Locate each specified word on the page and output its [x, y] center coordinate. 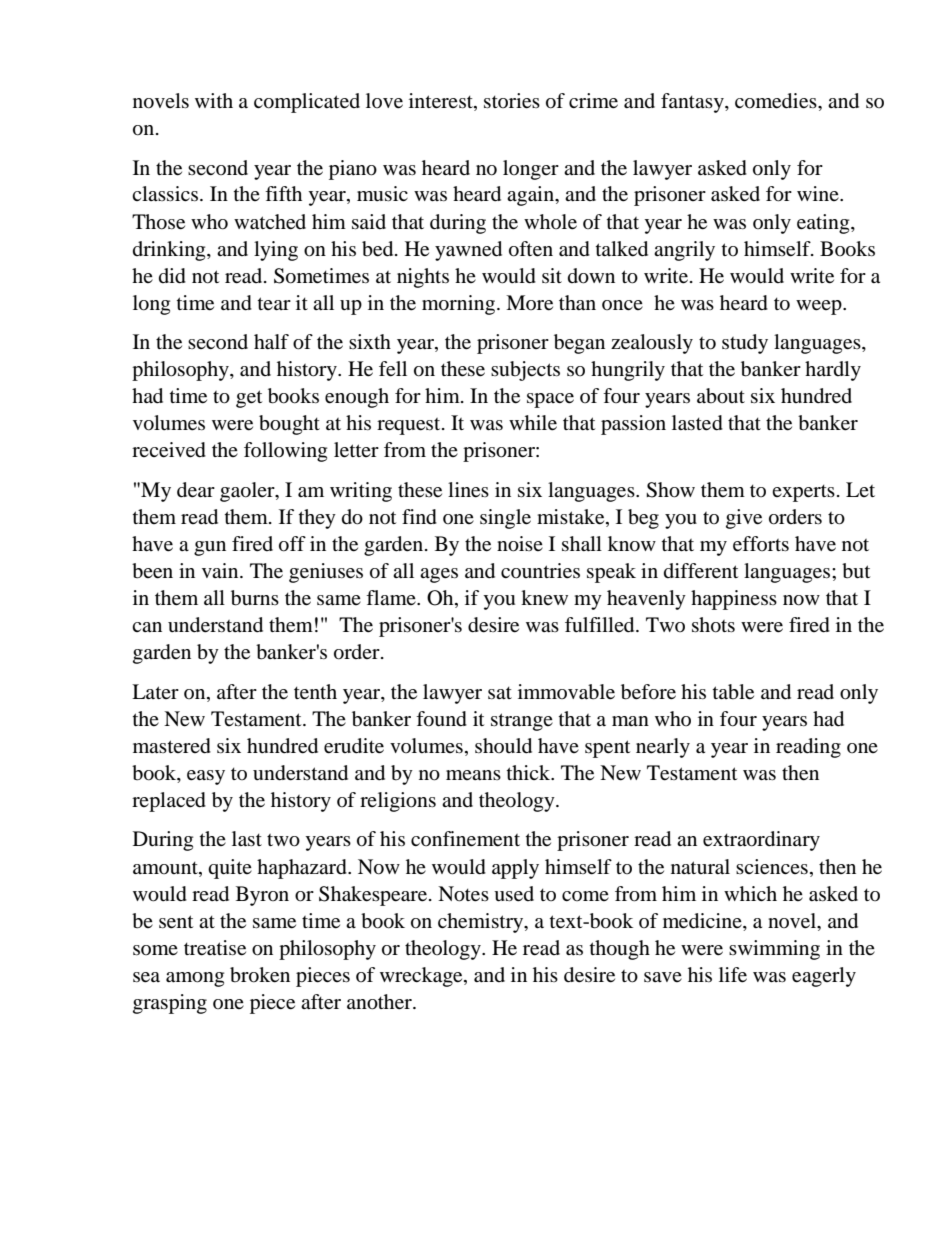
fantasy [693, 103]
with [214, 100]
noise [520, 544]
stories [512, 101]
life [733, 975]
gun [210, 548]
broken [260, 975]
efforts [761, 544]
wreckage [422, 977]
